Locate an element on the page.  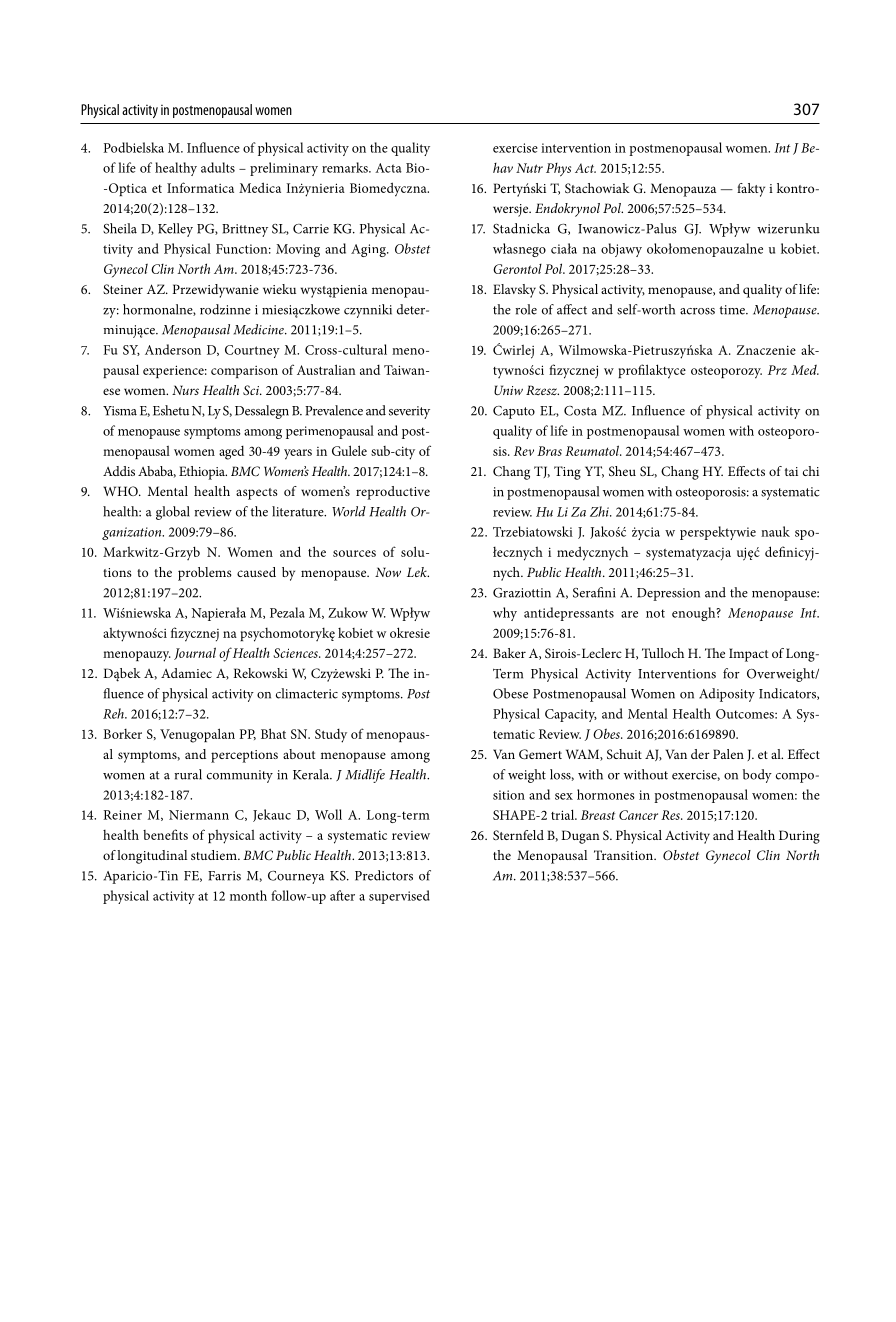
Informatica is located at coordinates (200, 187).
